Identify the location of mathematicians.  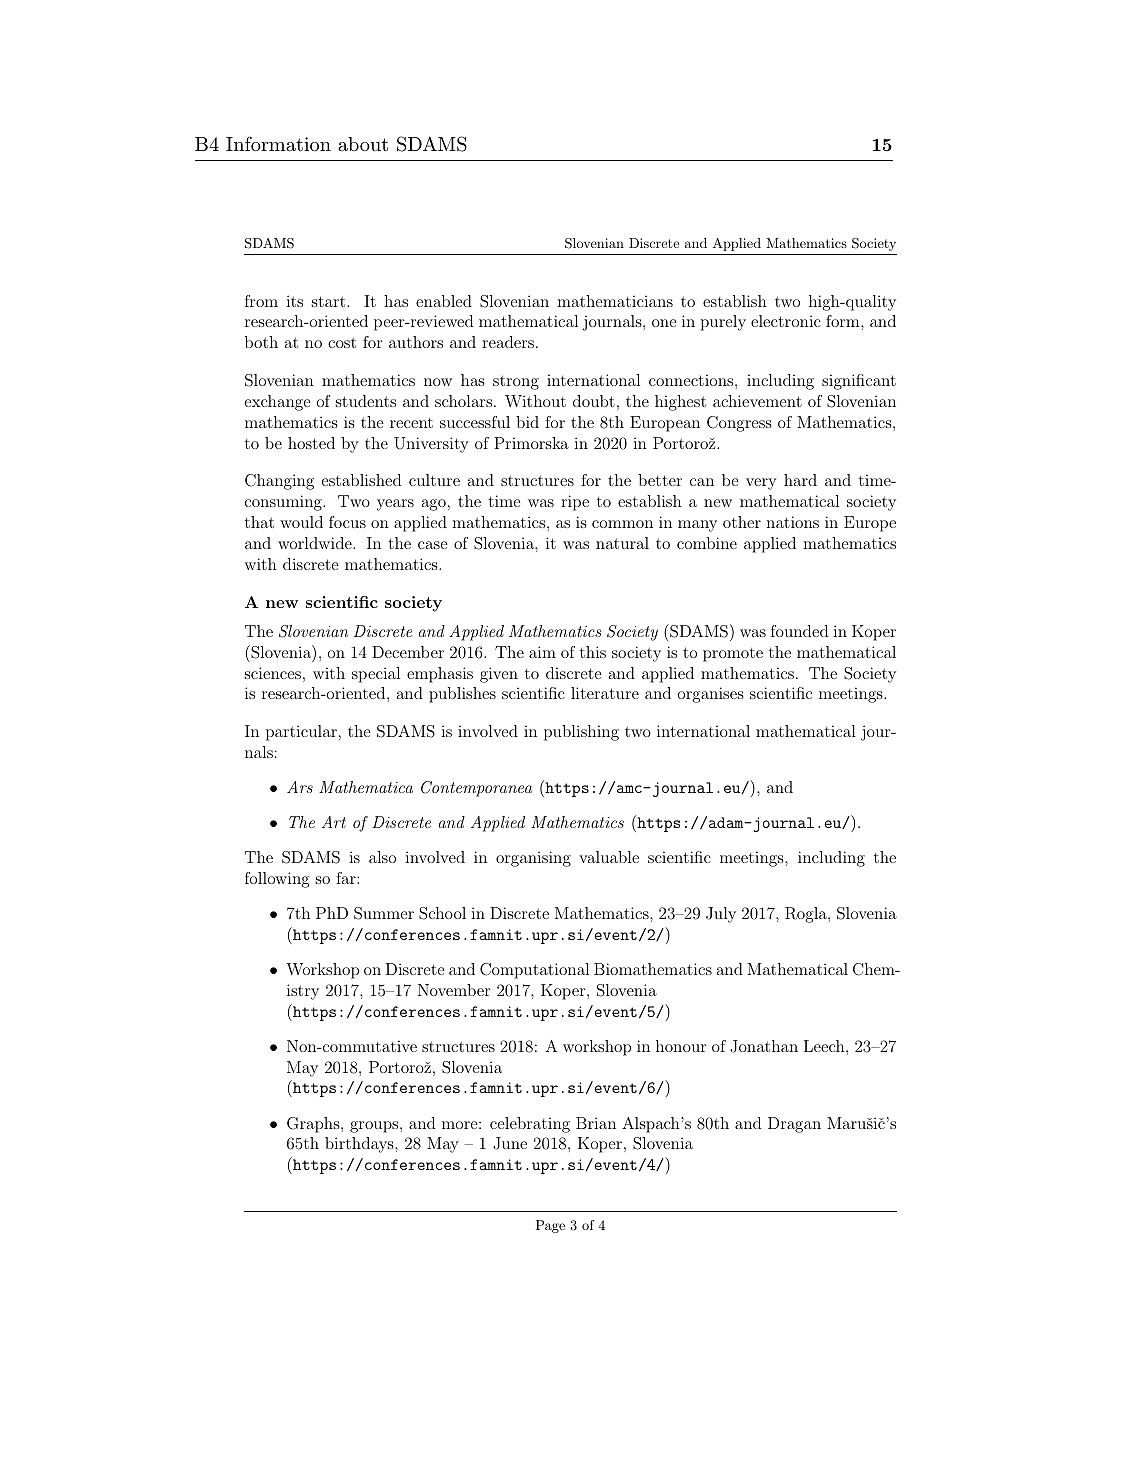
(615, 301).
